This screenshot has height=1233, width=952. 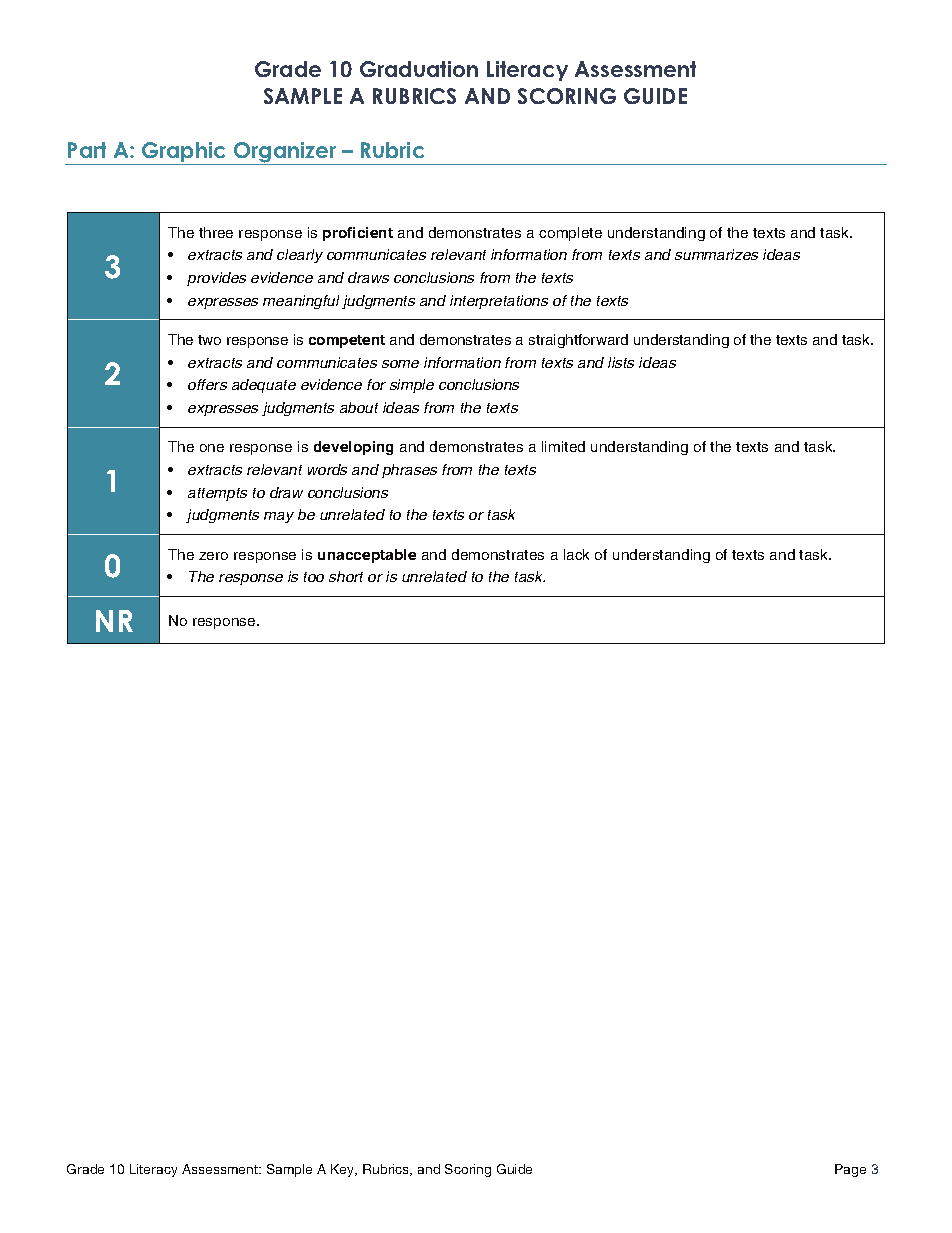 I want to click on summarizes, so click(x=716, y=254).
